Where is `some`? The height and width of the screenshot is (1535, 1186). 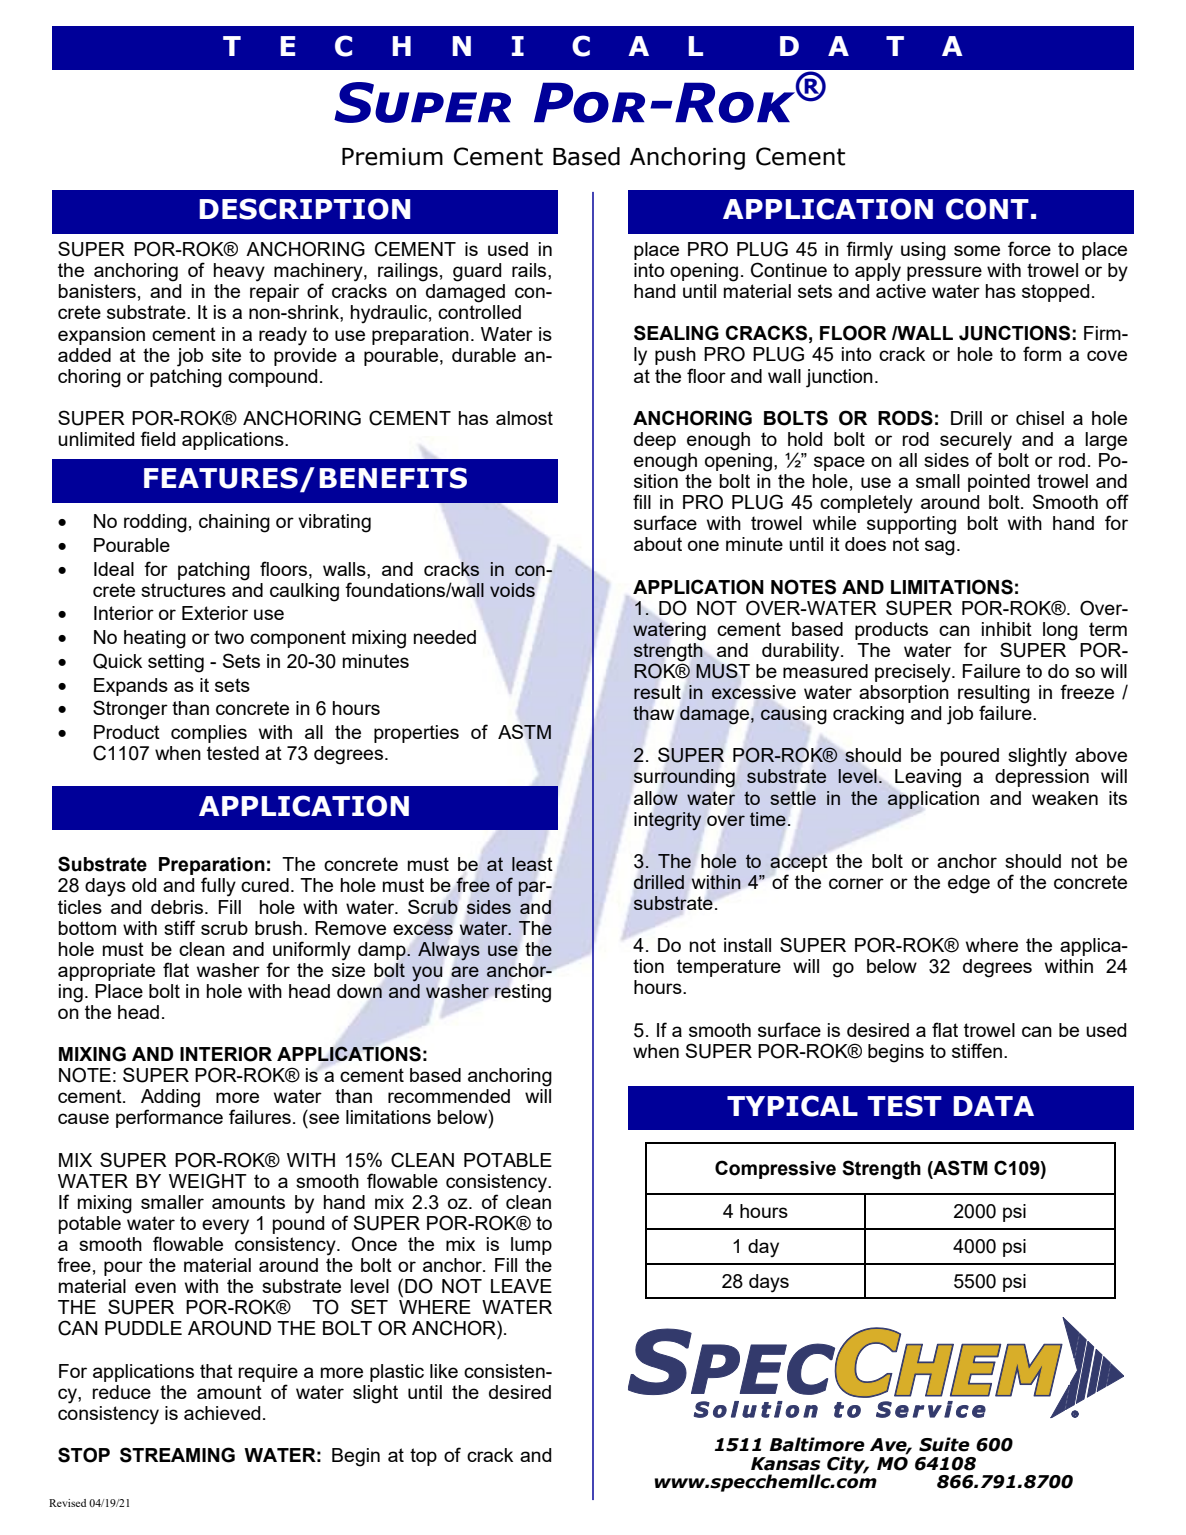 some is located at coordinates (977, 250).
